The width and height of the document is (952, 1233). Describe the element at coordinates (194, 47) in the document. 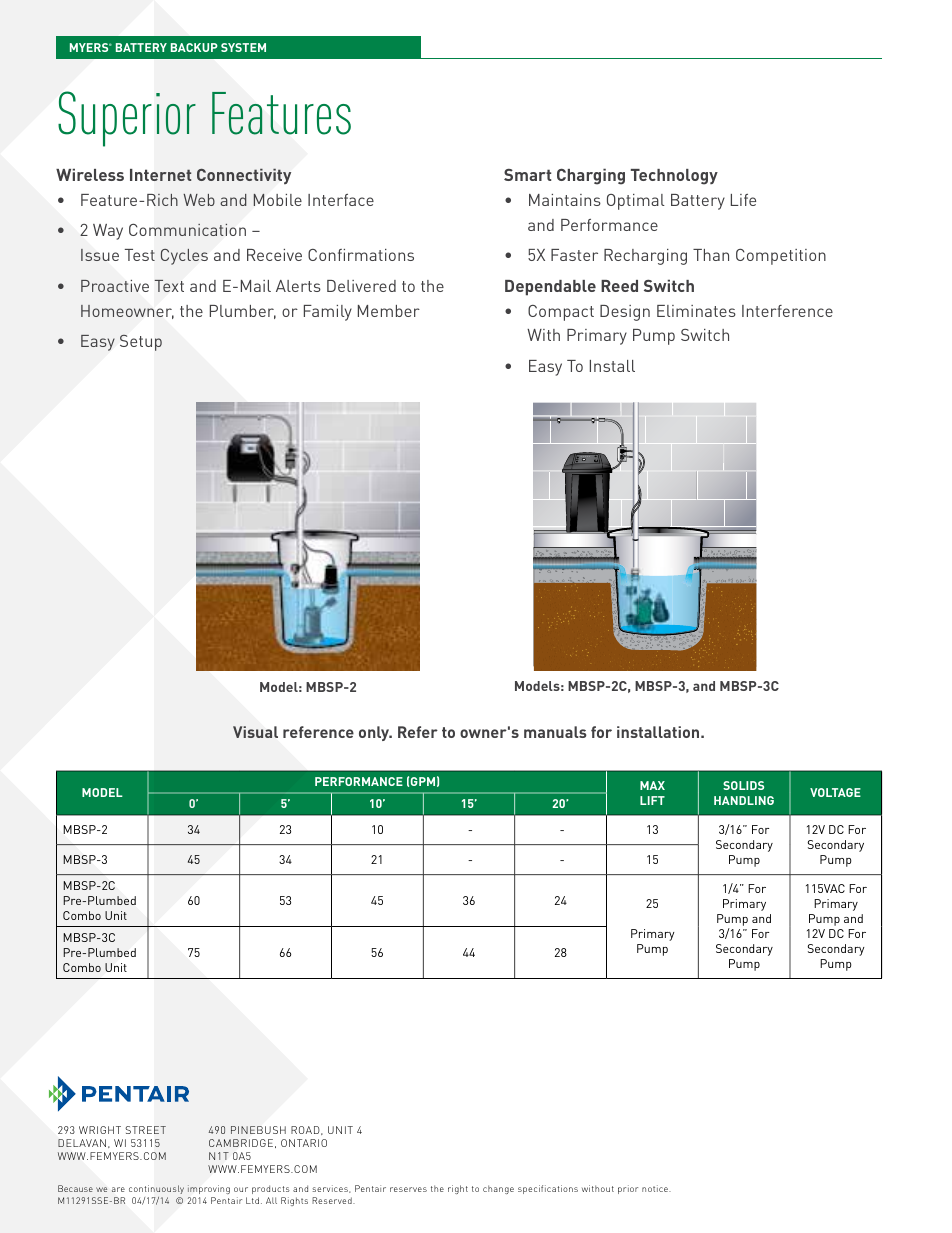

I see `BACKUP` at that location.
